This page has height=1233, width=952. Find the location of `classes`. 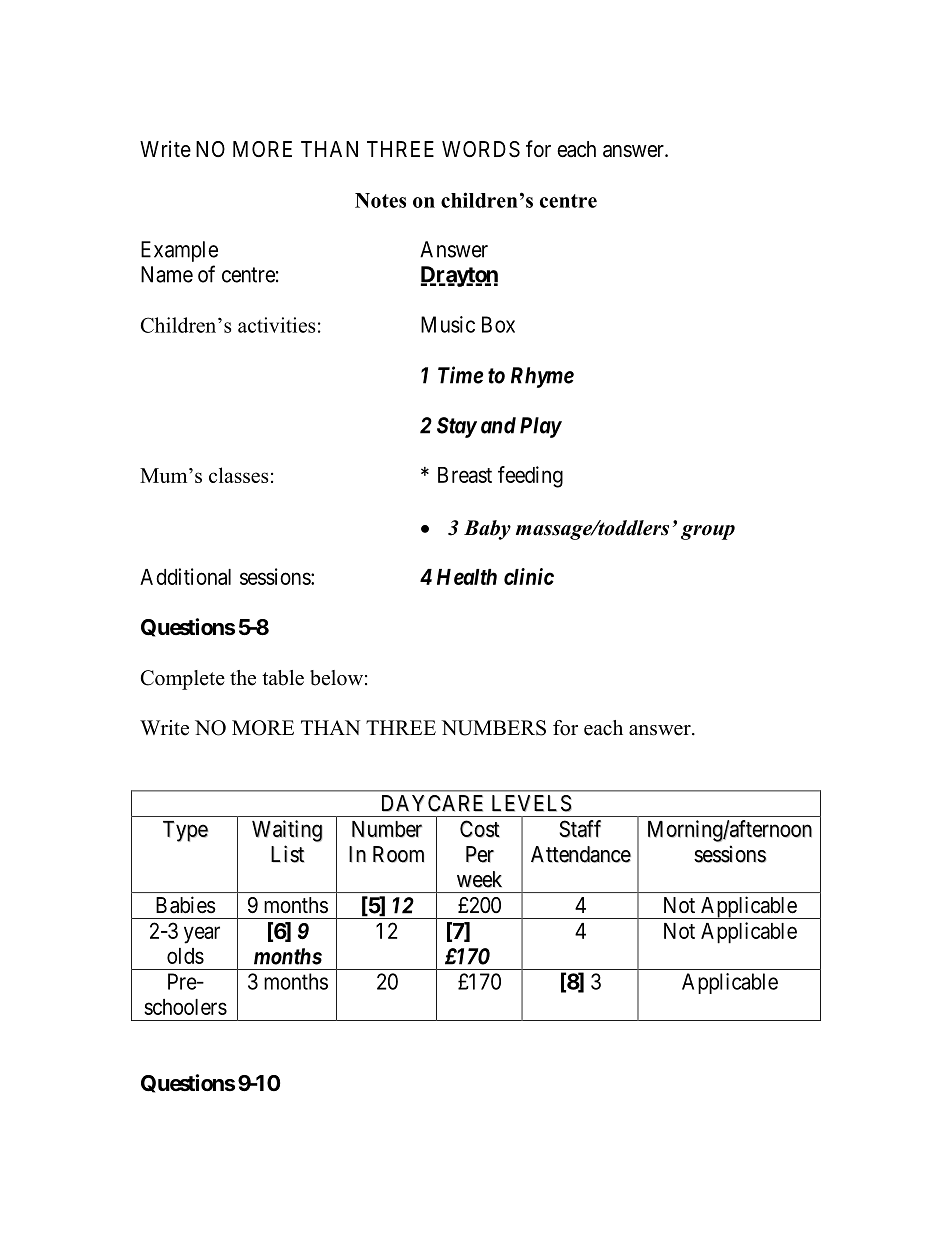

classes is located at coordinates (238, 475).
